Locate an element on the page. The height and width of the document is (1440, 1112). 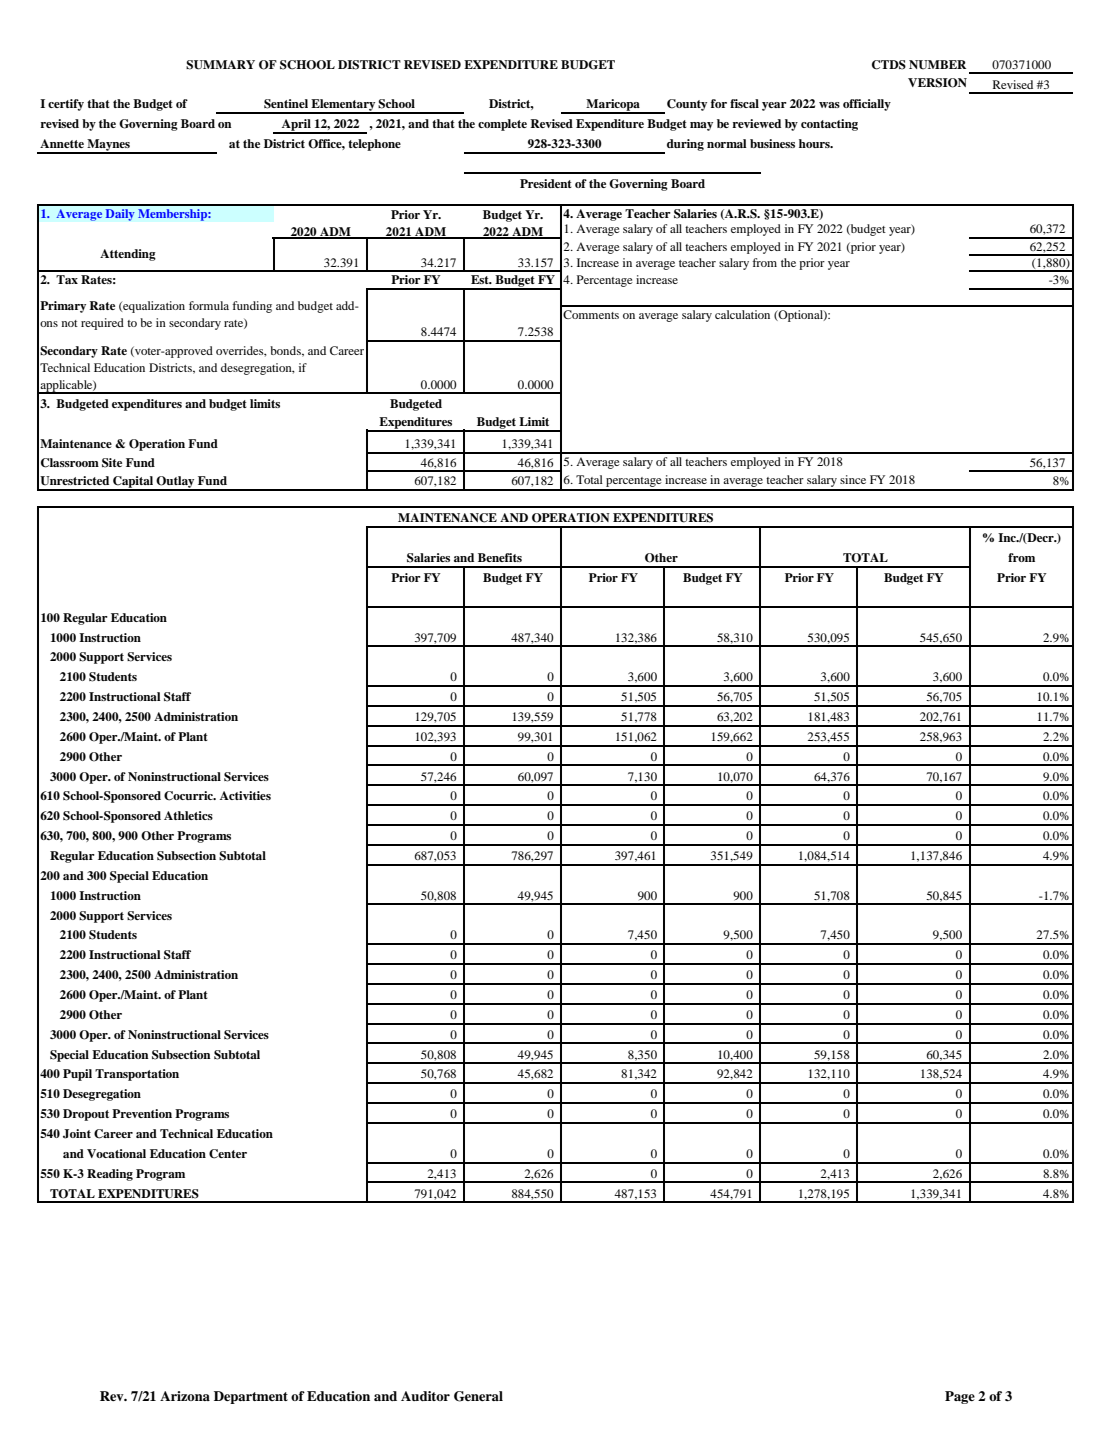
since is located at coordinates (853, 479).
